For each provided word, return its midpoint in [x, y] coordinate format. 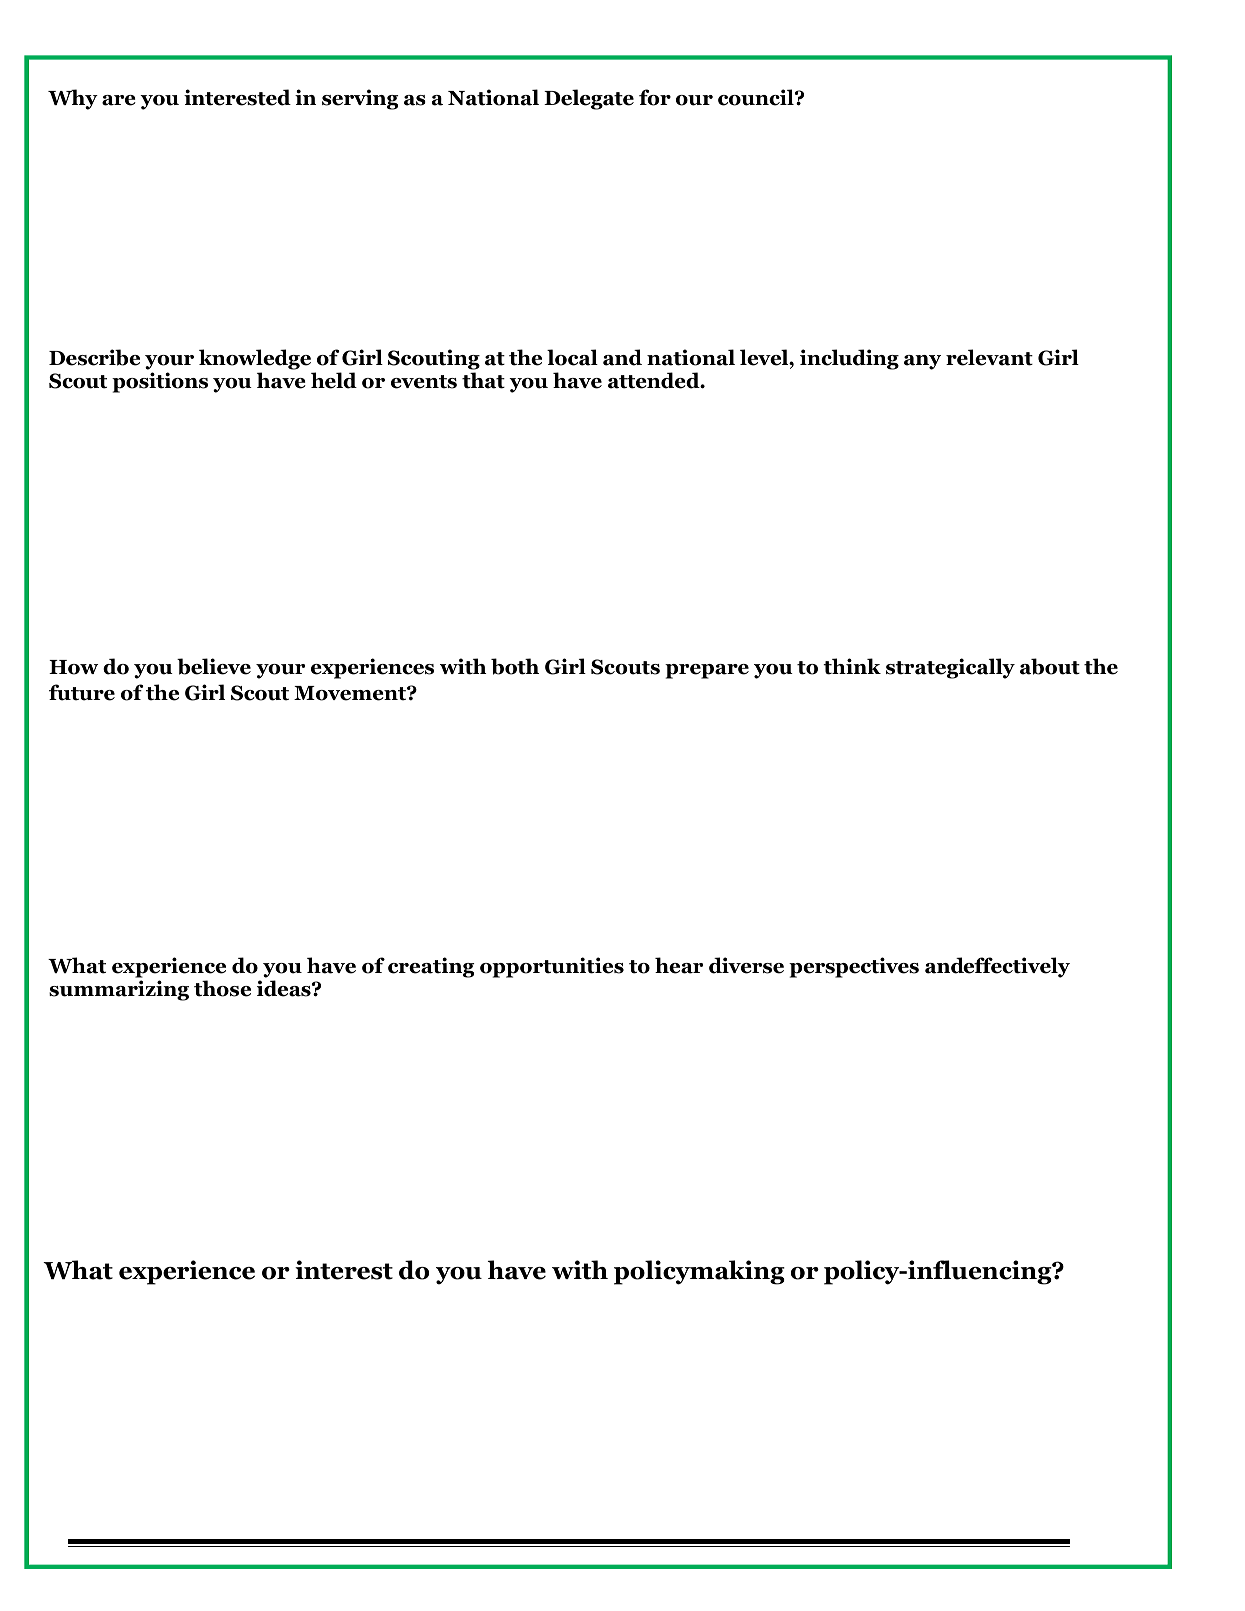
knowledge [255, 359]
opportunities [552, 967]
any [922, 362]
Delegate [589, 99]
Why [73, 99]
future [82, 692]
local [572, 357]
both [515, 666]
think [852, 666]
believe [214, 666]
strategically [950, 668]
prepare [707, 671]
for [655, 97]
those [222, 988]
